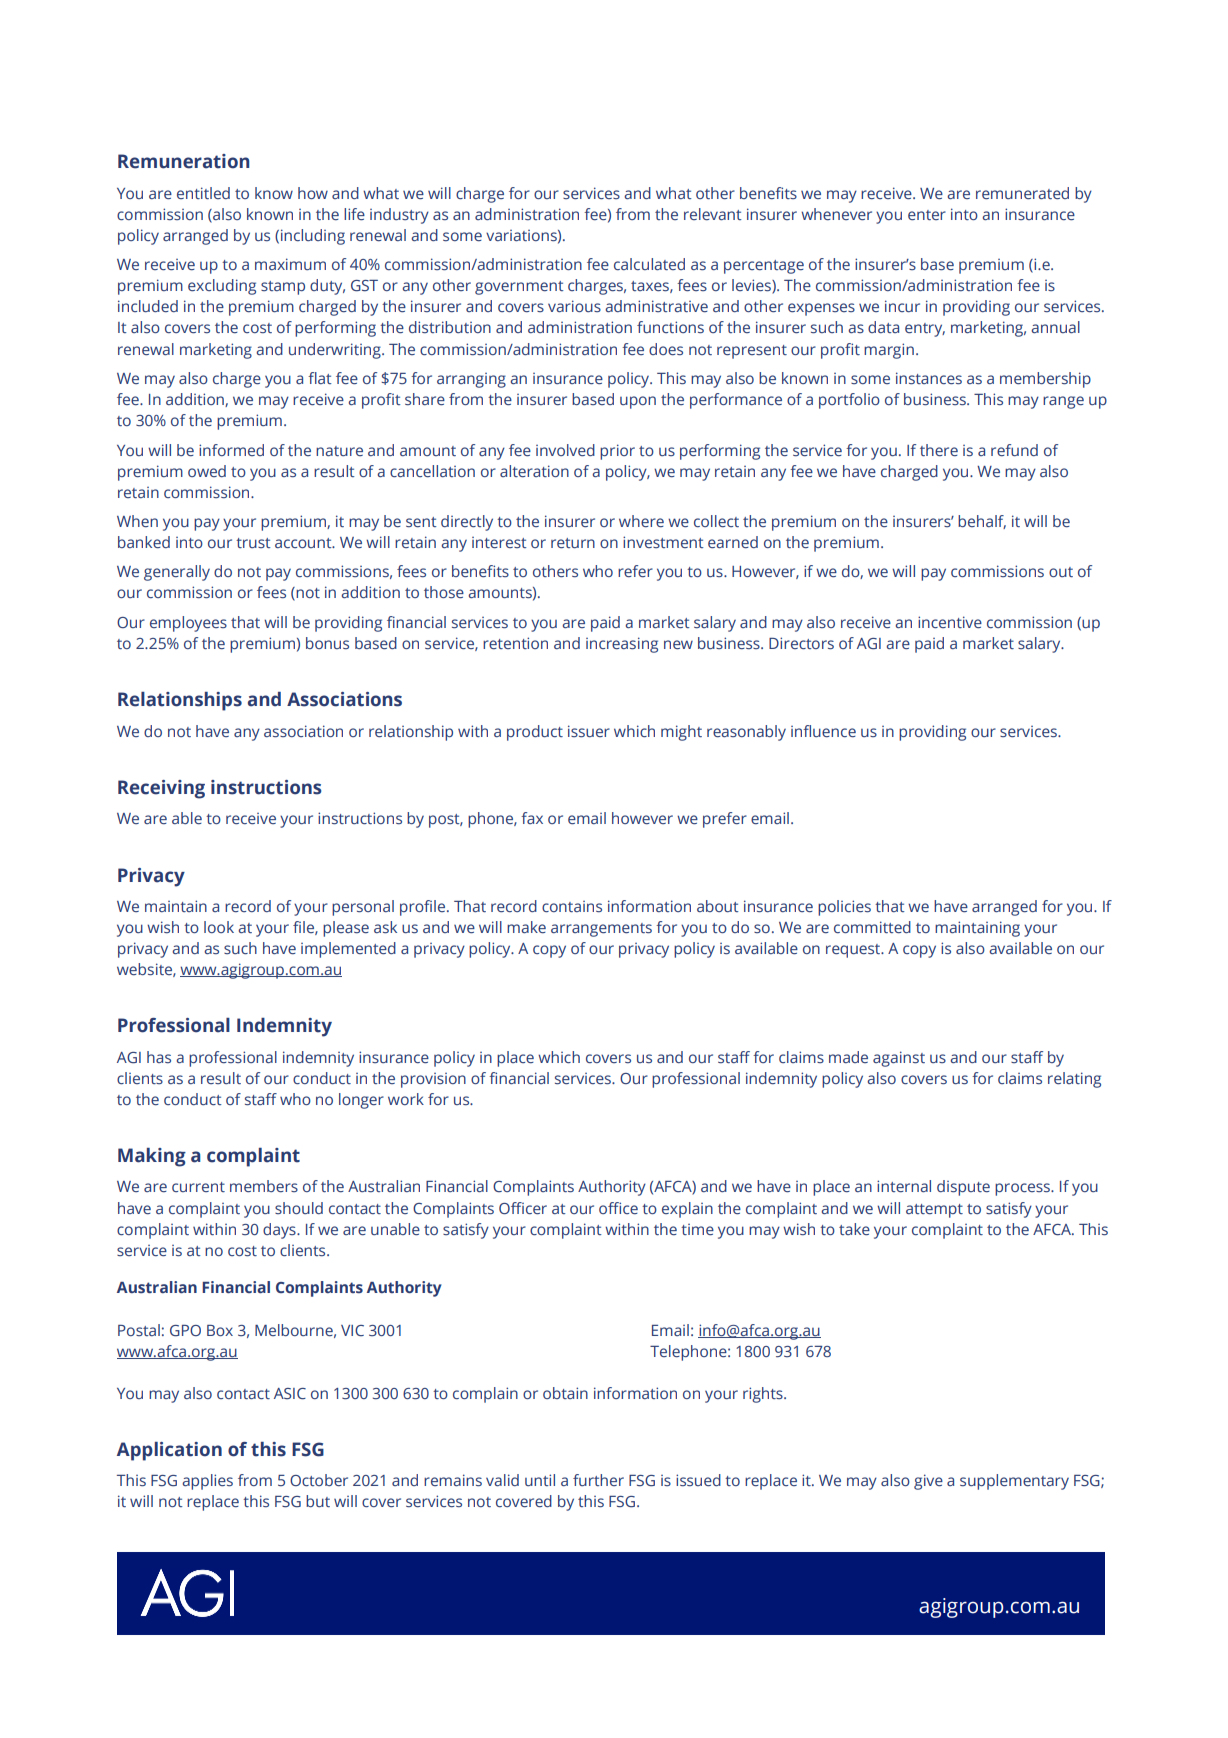  Describe the element at coordinates (207, 1482) in the image. I see `applies` at that location.
